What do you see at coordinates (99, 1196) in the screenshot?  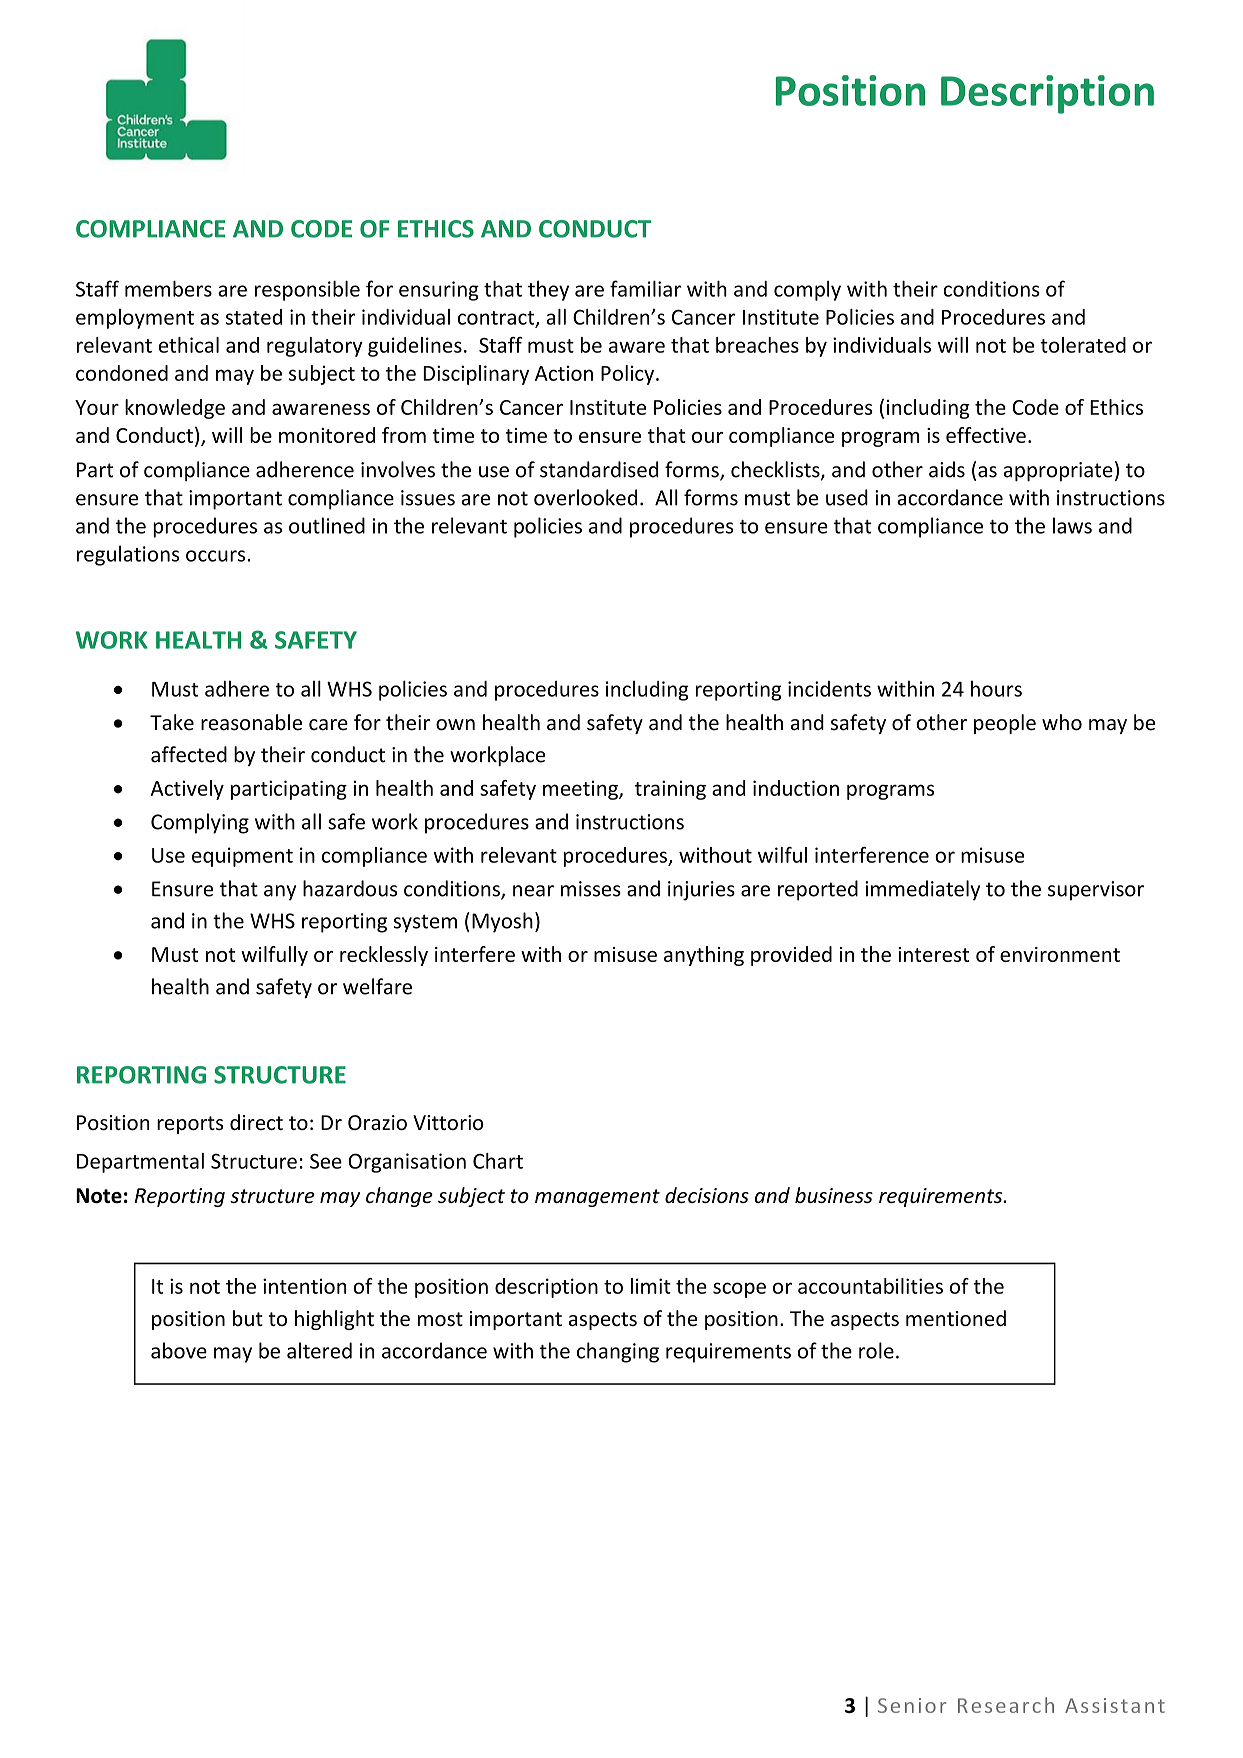 I see `Note` at bounding box center [99, 1196].
